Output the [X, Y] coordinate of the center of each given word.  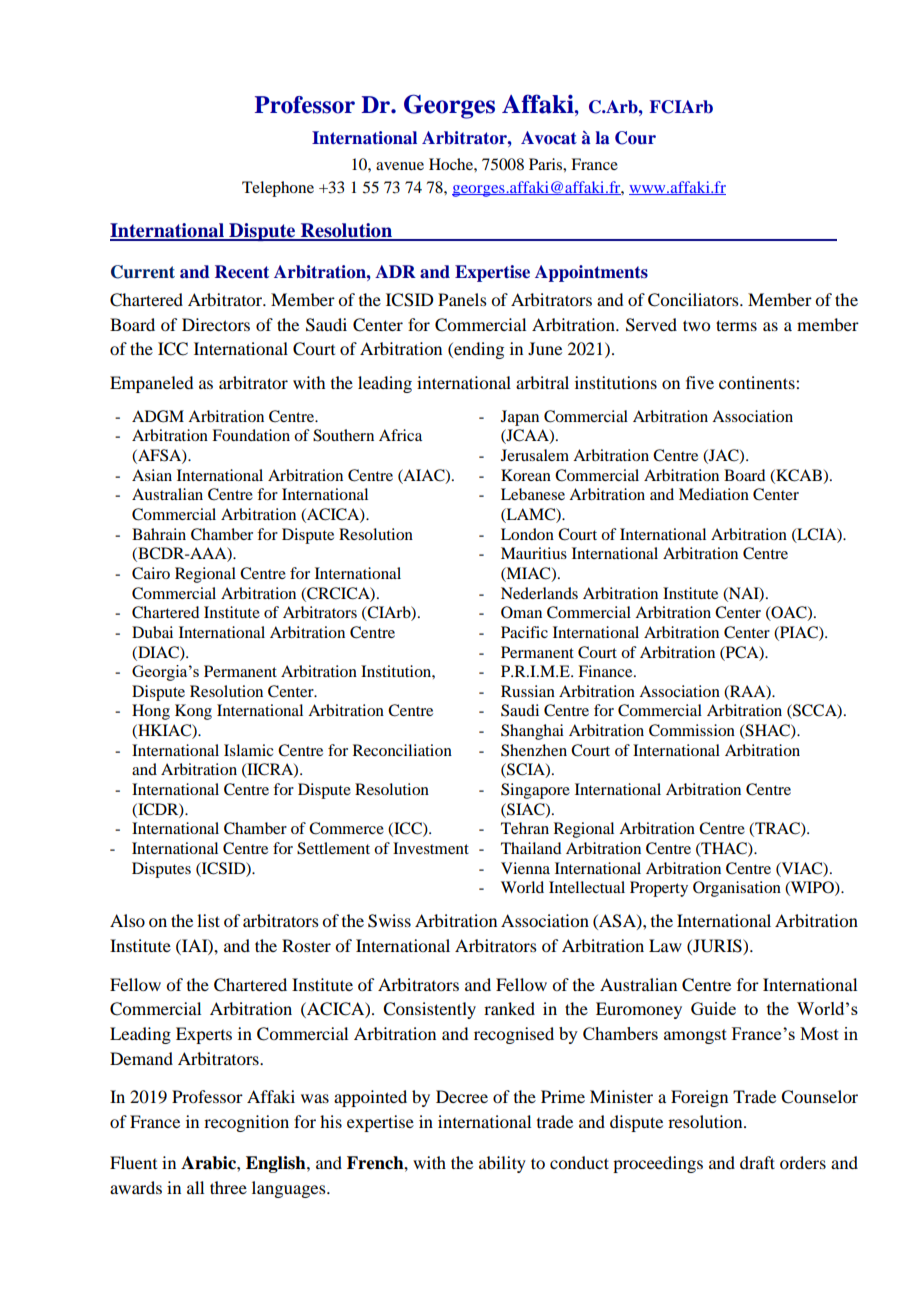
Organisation [737, 889]
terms [736, 325]
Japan [520, 418]
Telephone [278, 189]
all [195, 1187]
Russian [528, 691]
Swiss [389, 921]
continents [758, 382]
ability [502, 1164]
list [208, 920]
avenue [400, 166]
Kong [193, 712]
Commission [692, 730]
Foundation [251, 435]
